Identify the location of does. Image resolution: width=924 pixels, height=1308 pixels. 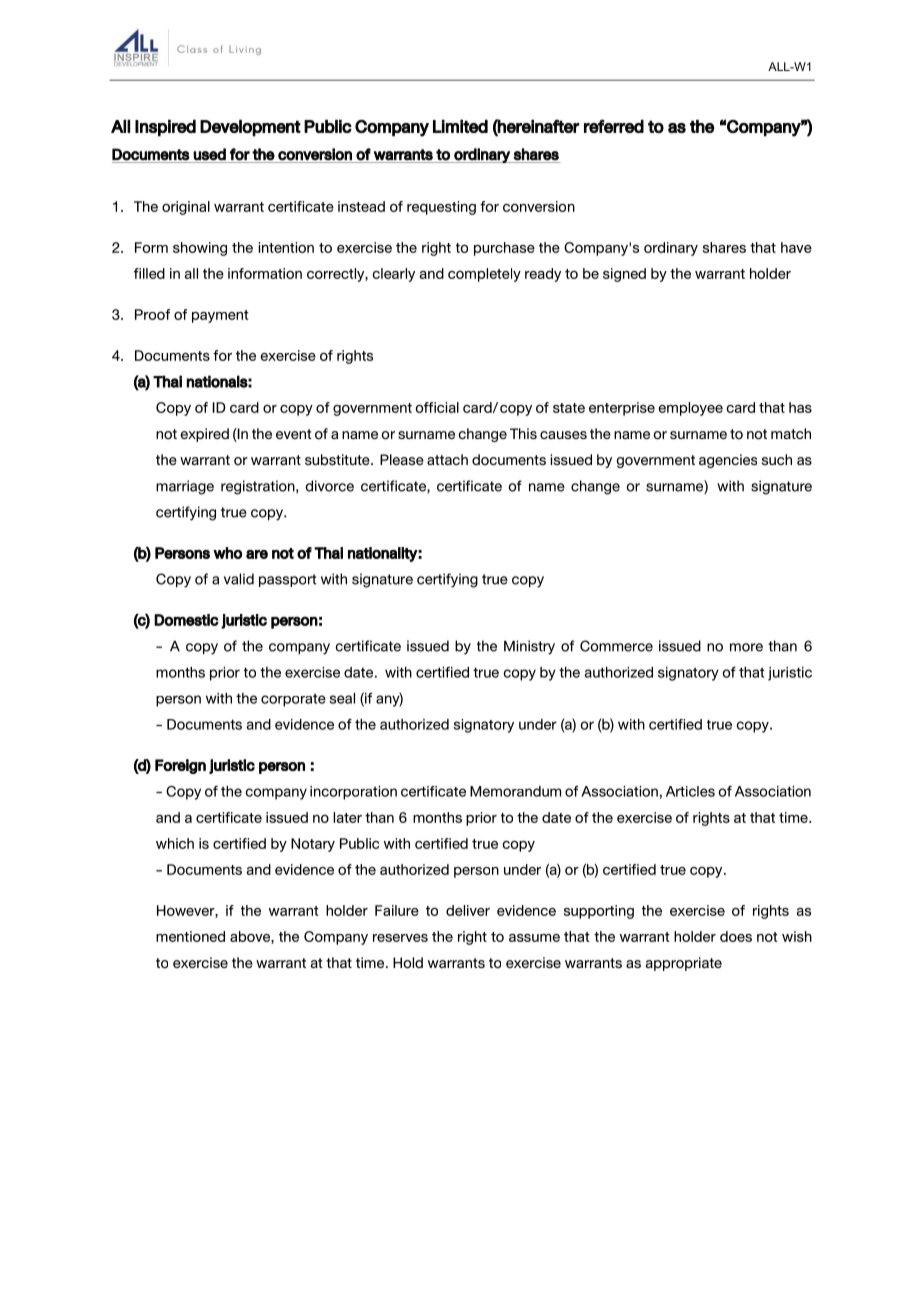
(736, 936).
